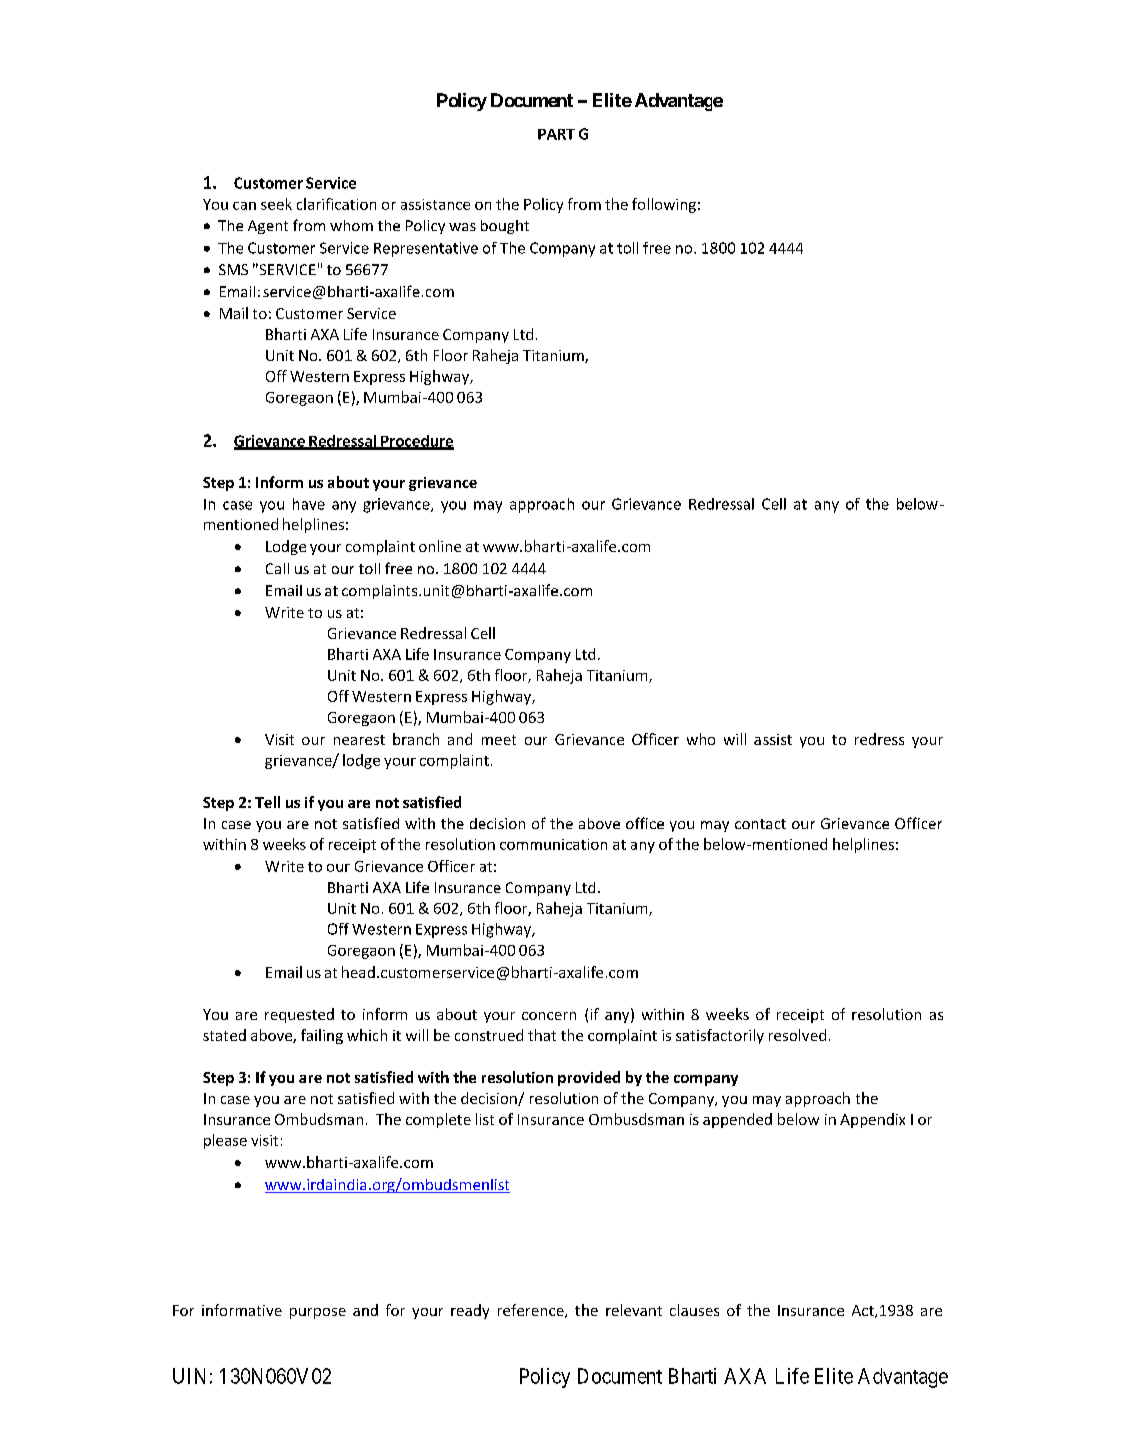 The width and height of the screenshot is (1121, 1451). What do you see at coordinates (440, 546) in the screenshot?
I see `online` at bounding box center [440, 546].
